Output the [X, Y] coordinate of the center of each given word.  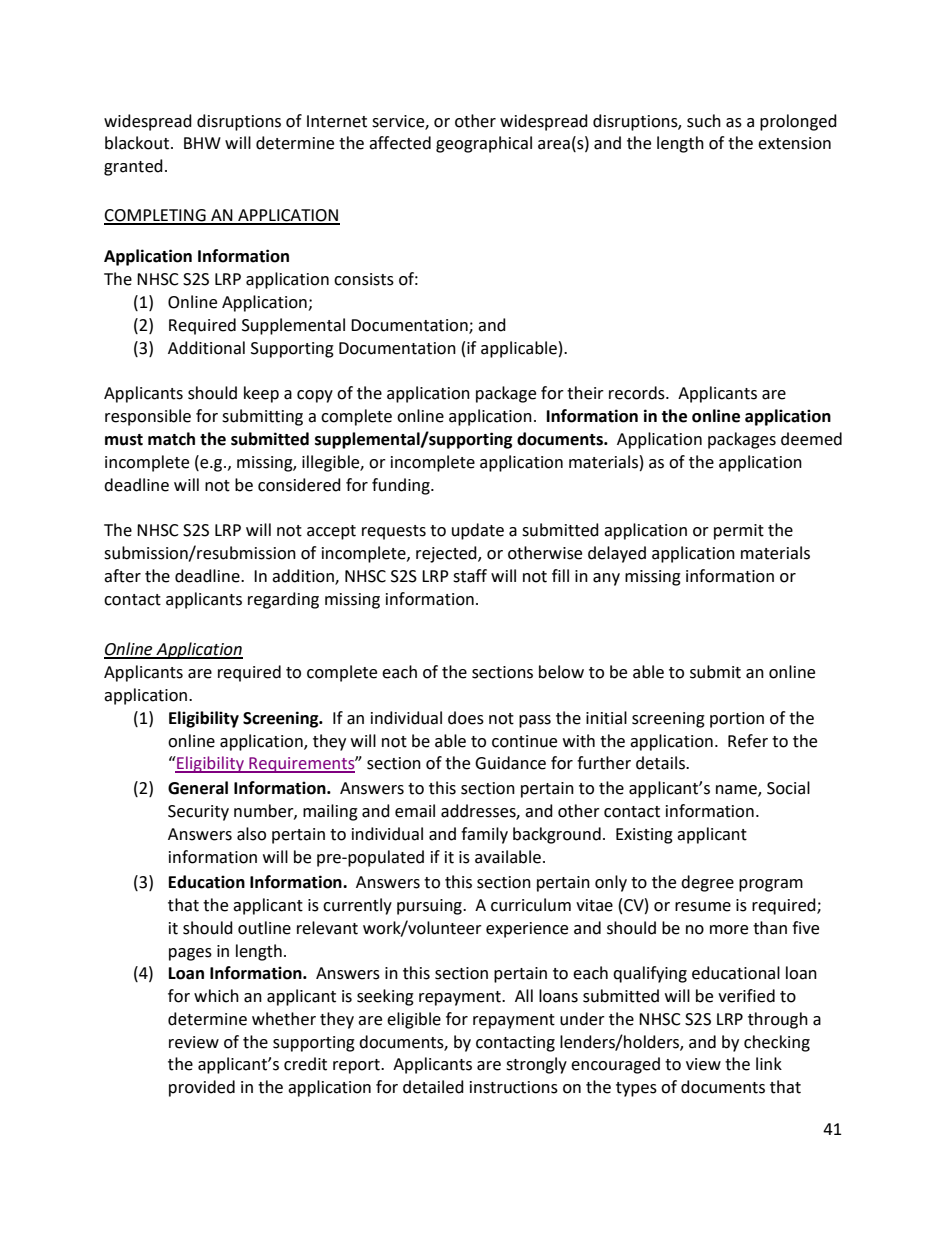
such [704, 121]
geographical [484, 144]
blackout [137, 143]
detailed [433, 1087]
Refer [748, 741]
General [198, 788]
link [769, 1063]
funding [402, 486]
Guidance [510, 763]
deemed [811, 439]
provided [202, 1088]
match [171, 439]
